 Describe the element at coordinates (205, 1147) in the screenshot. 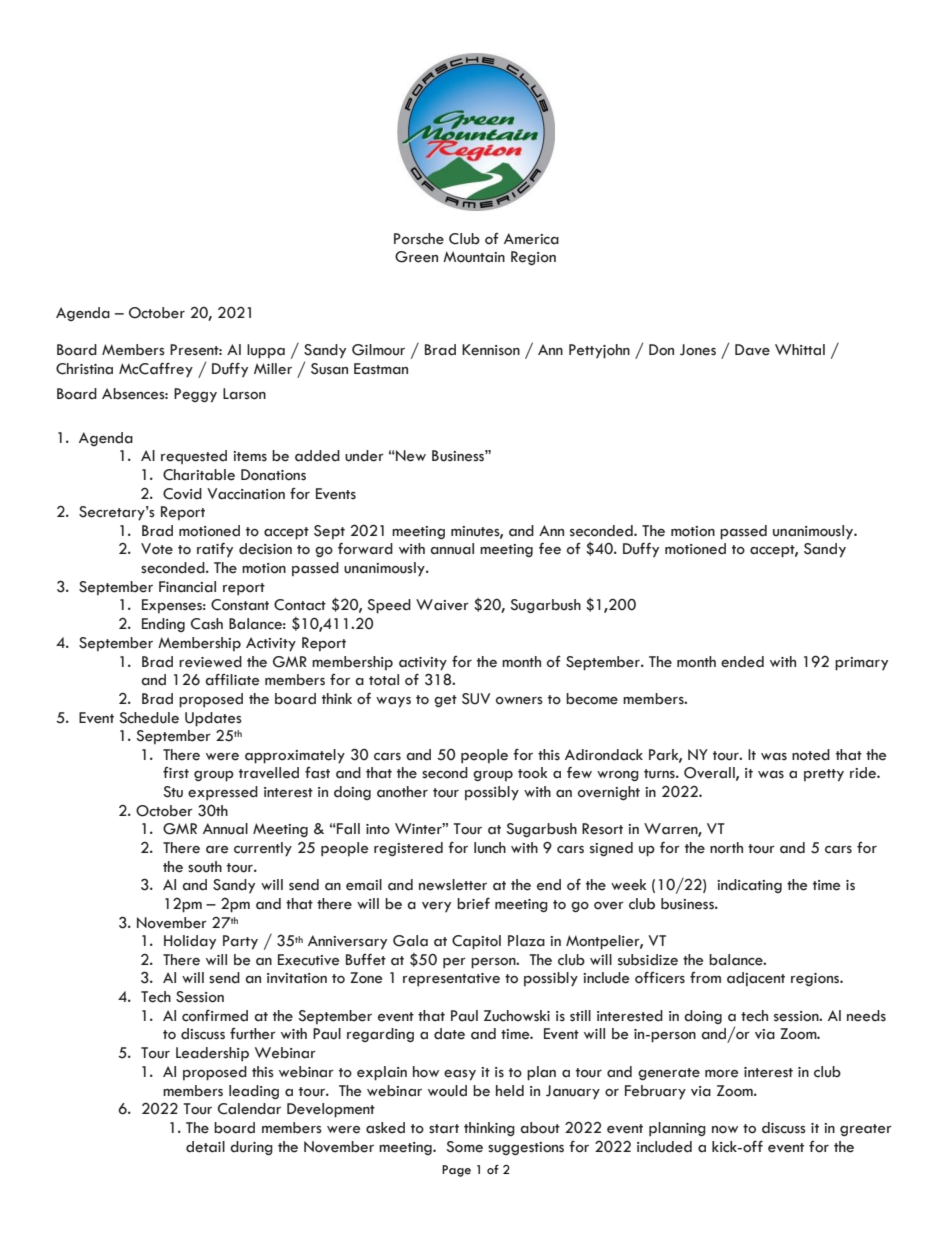

I see `detail` at that location.
